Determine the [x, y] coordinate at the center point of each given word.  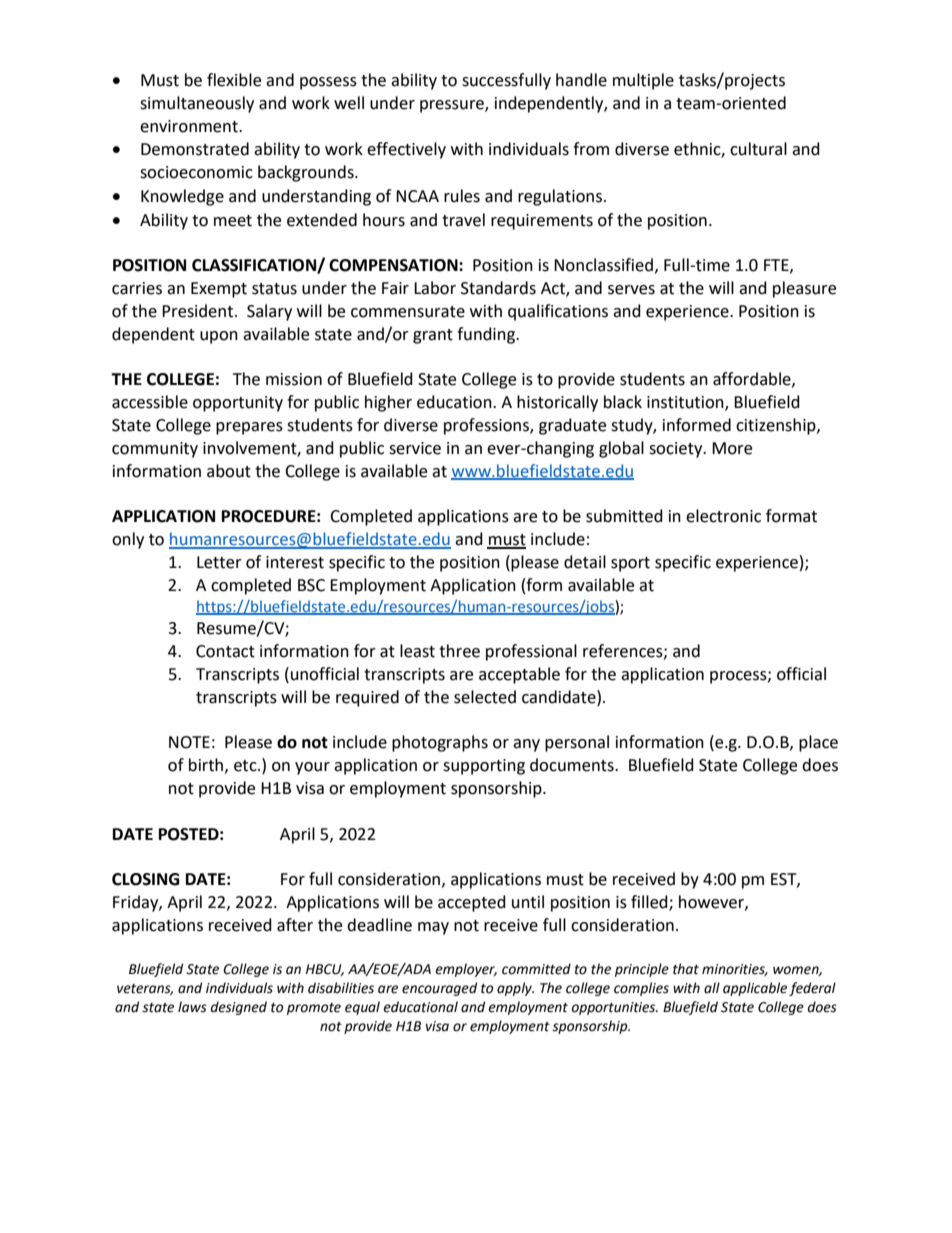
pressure [453, 106]
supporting [484, 767]
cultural [758, 149]
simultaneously [197, 104]
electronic [723, 516]
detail [585, 562]
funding [487, 335]
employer [466, 970]
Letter [219, 562]
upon [219, 337]
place [818, 743]
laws [192, 1007]
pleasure [804, 289]
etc [246, 766]
